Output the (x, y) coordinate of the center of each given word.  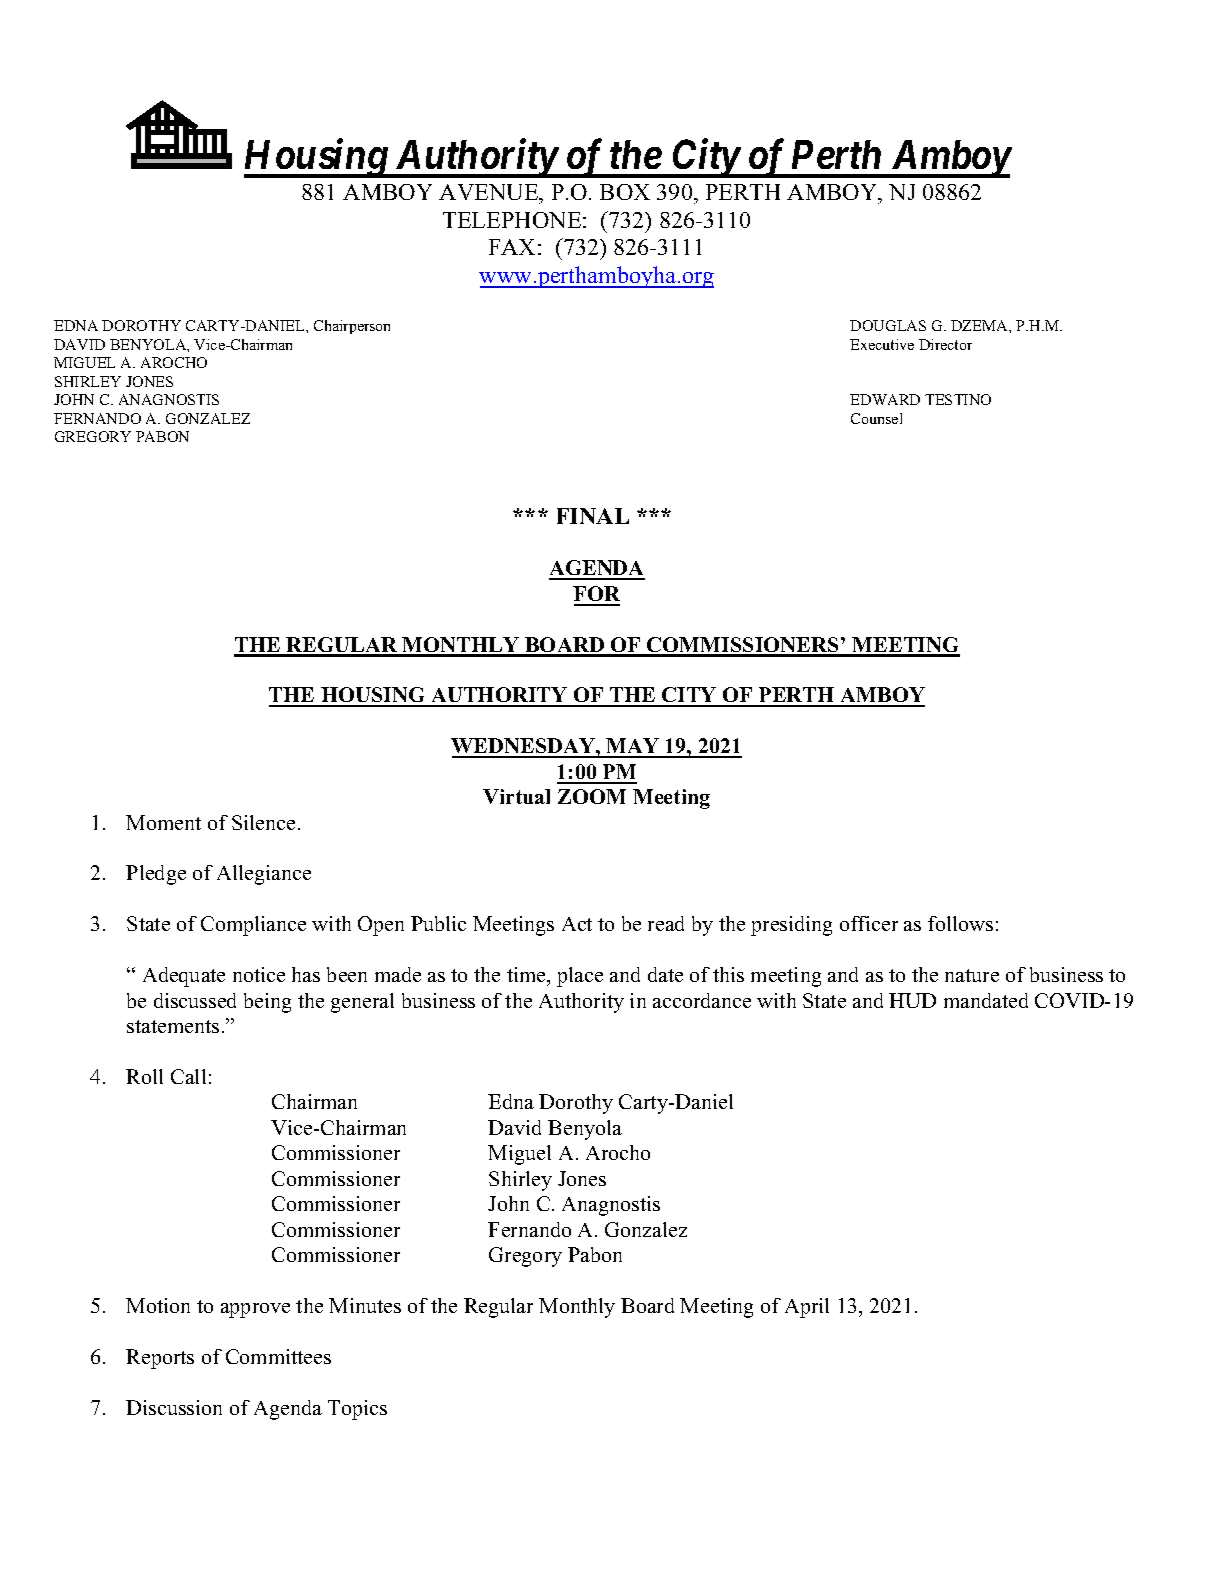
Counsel (876, 418)
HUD (912, 1000)
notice (259, 974)
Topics (357, 1410)
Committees (278, 1356)
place (580, 977)
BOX (625, 192)
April (807, 1308)
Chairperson (352, 327)
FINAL (593, 516)
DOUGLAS (888, 325)
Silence (263, 822)
